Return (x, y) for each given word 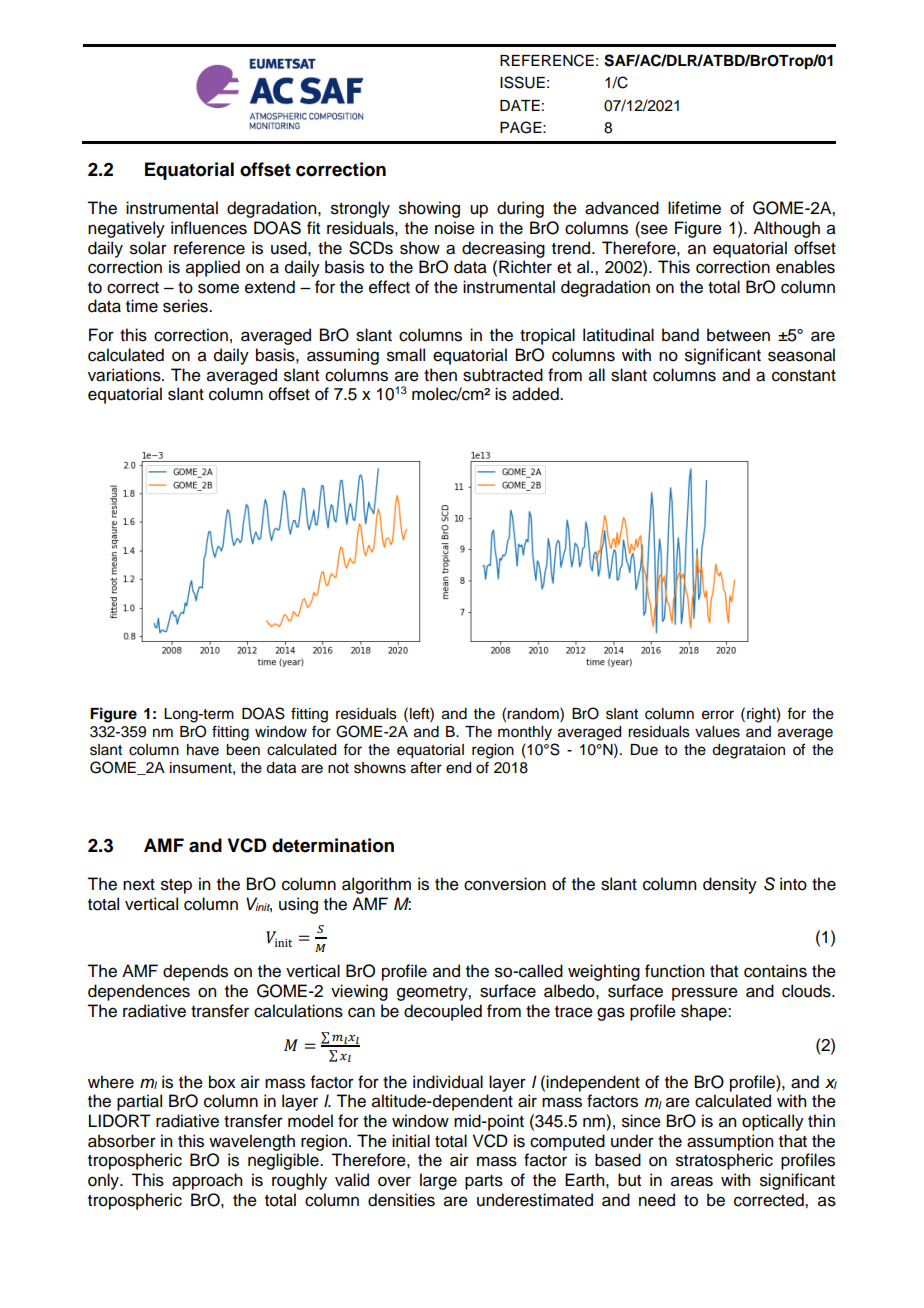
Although (786, 229)
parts (484, 1182)
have (203, 750)
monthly (525, 733)
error (718, 715)
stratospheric (724, 1161)
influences (209, 228)
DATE (520, 105)
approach (207, 1181)
